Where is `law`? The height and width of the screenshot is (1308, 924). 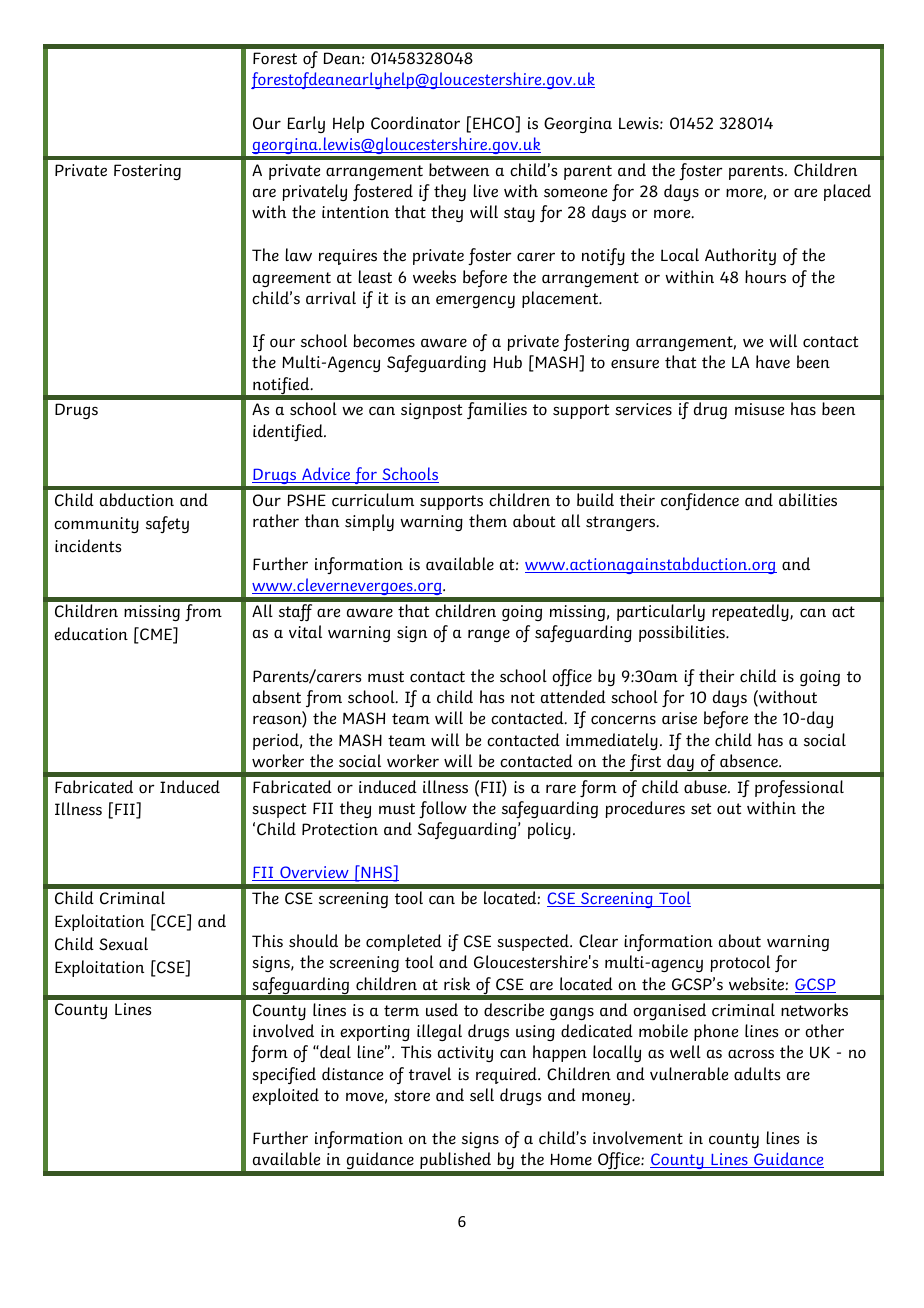
law is located at coordinates (298, 255).
